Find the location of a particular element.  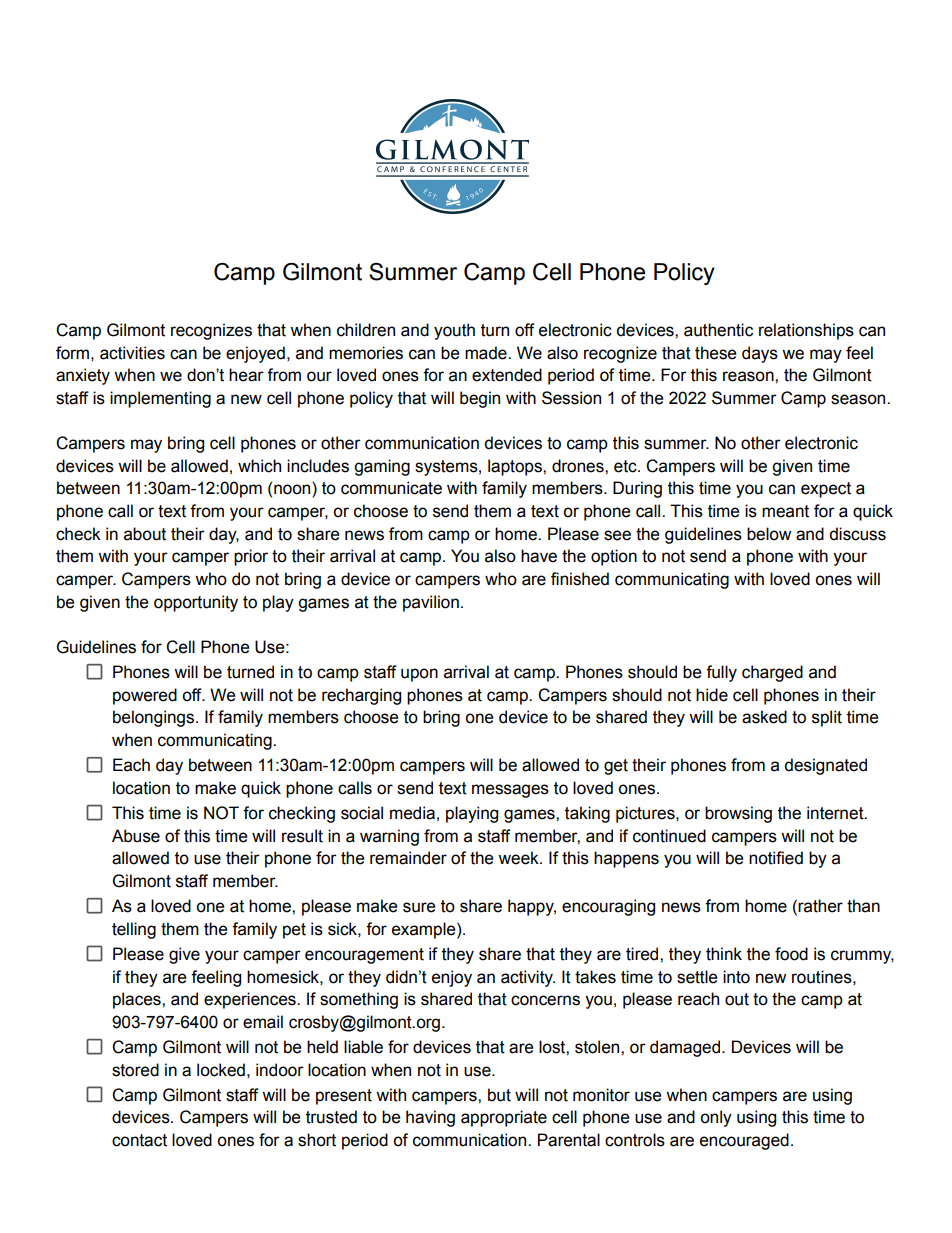

week is located at coordinates (519, 858).
